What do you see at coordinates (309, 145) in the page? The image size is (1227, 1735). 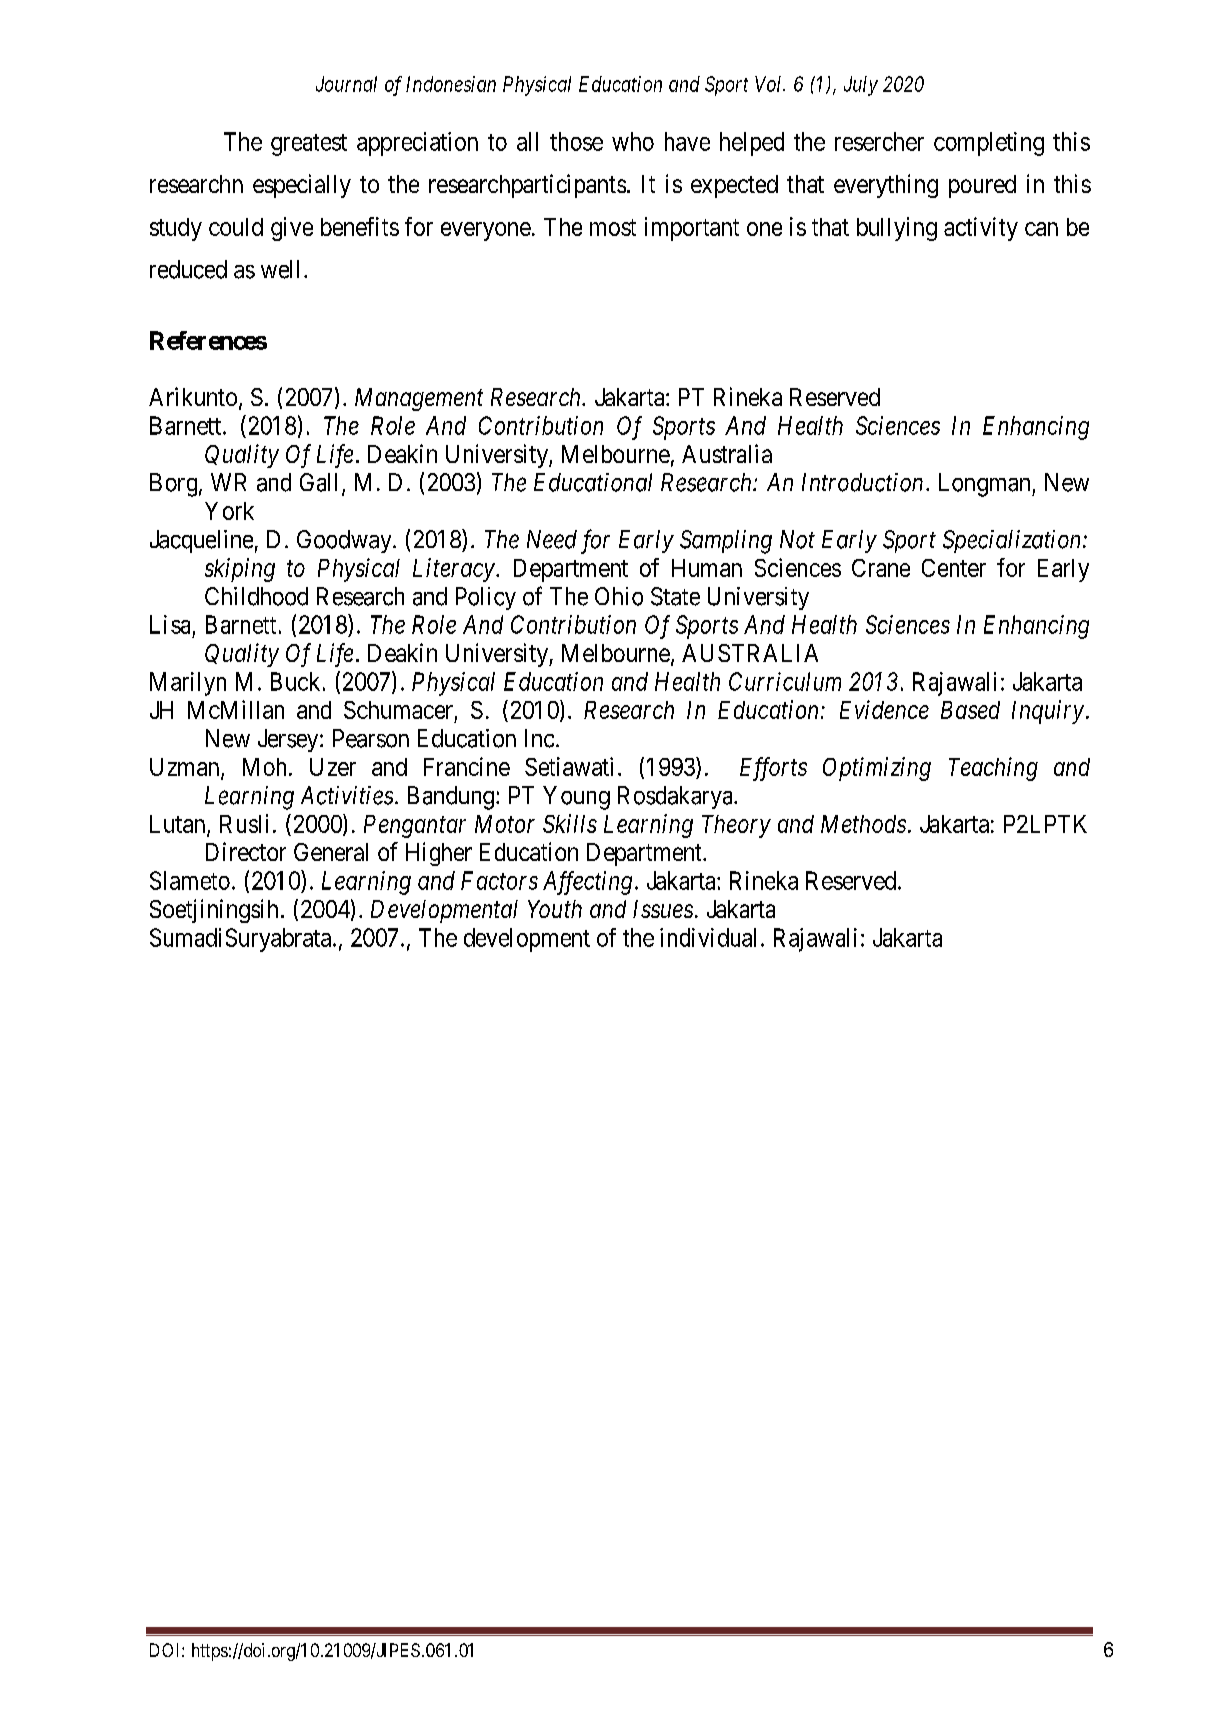 I see `greatest` at bounding box center [309, 145].
